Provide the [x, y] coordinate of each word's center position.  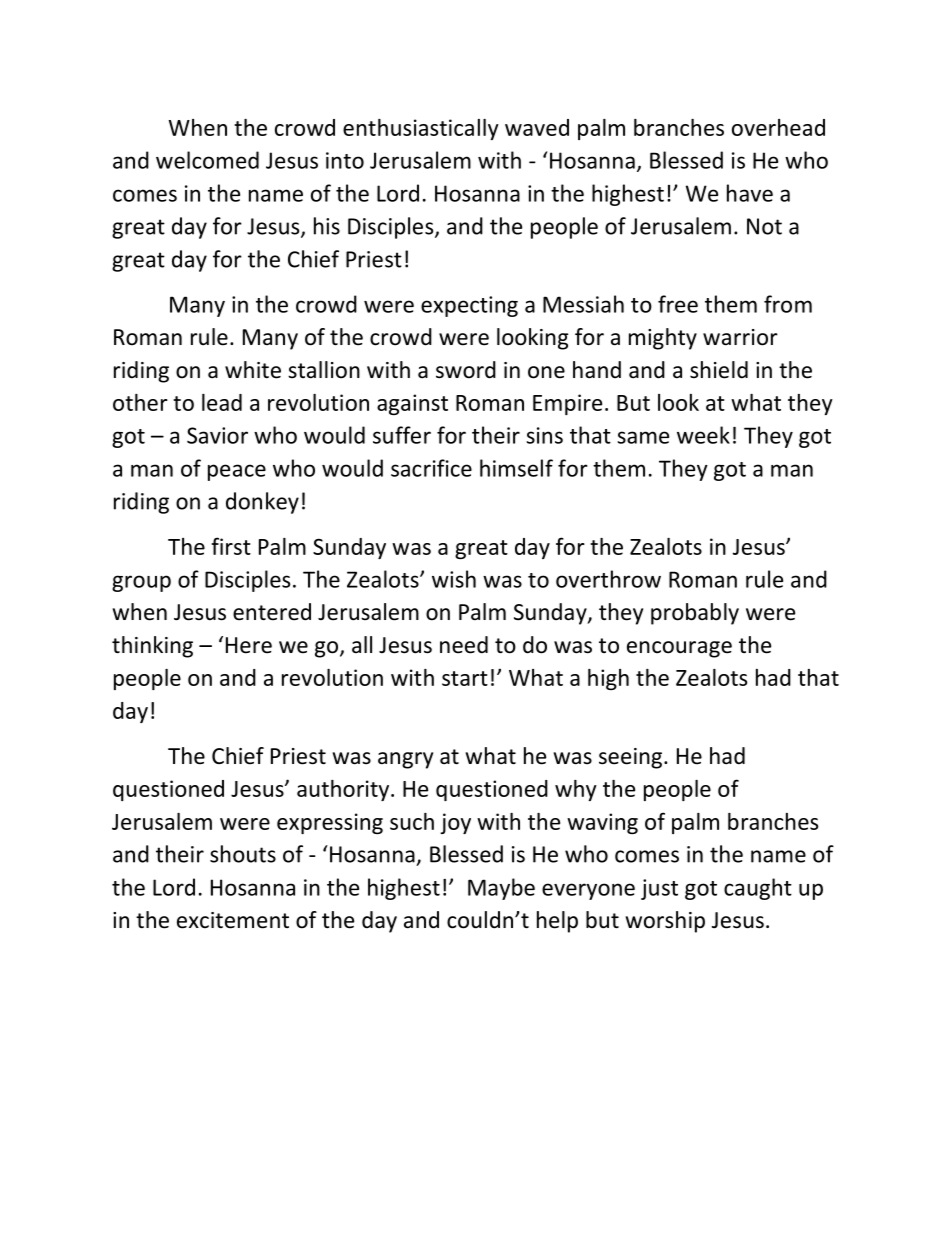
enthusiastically [421, 129]
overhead [778, 127]
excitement [233, 920]
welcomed [207, 160]
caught [758, 889]
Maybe [501, 889]
